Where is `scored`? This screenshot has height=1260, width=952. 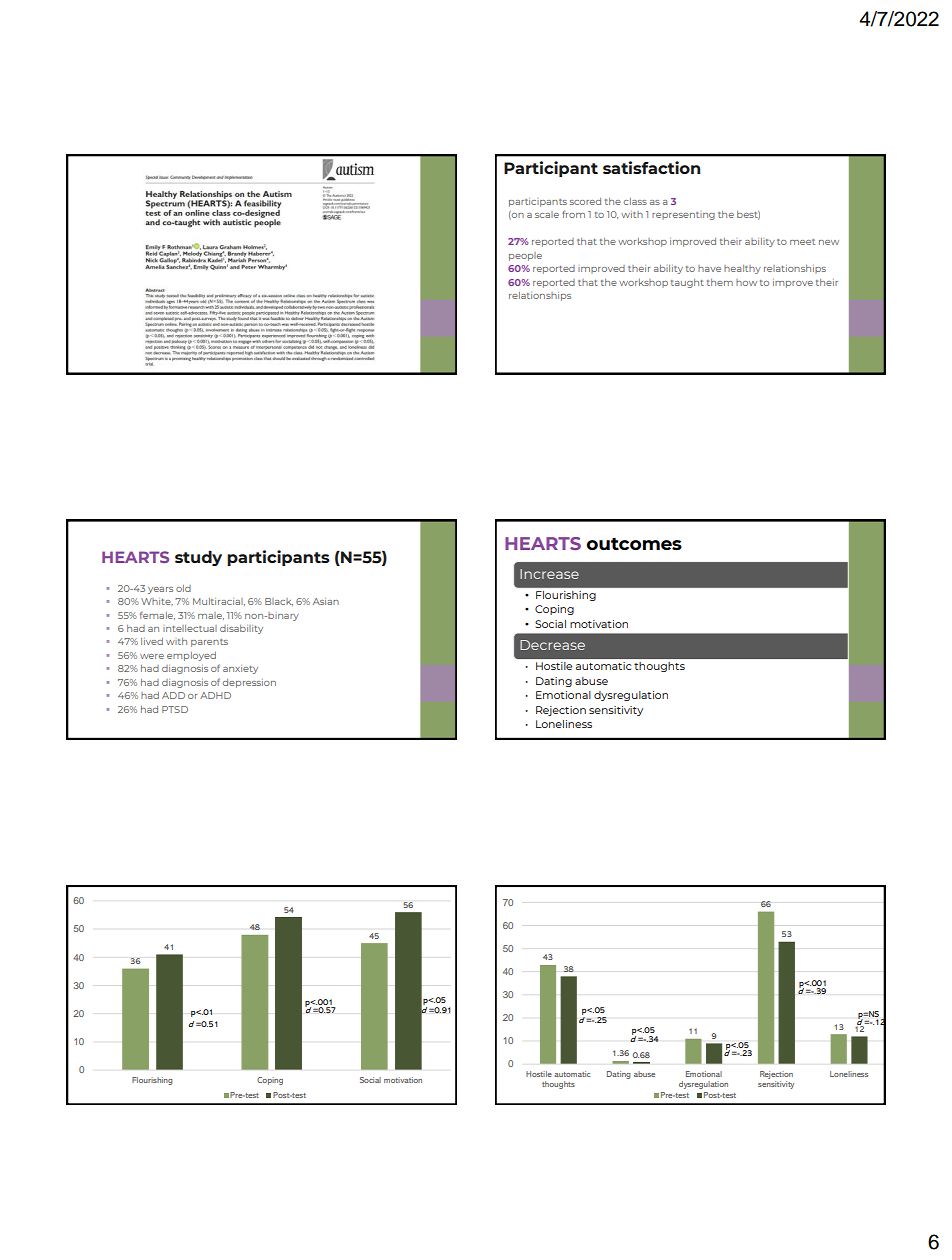
scored is located at coordinates (585, 201).
